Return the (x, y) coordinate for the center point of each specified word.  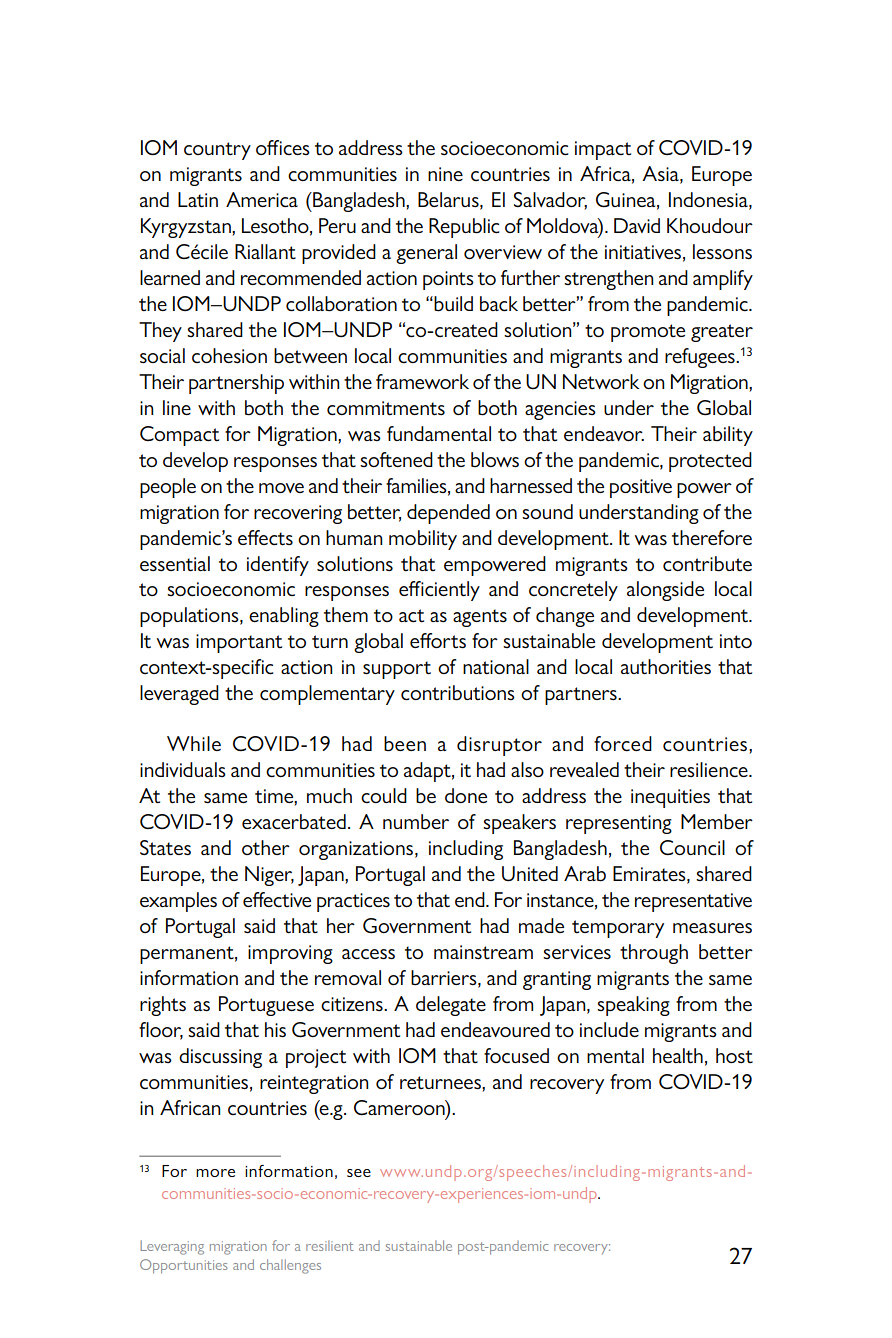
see (359, 1173)
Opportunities (184, 1266)
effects (265, 538)
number (416, 822)
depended (448, 514)
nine (445, 174)
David (637, 225)
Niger (269, 876)
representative (693, 902)
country (217, 151)
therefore (712, 538)
